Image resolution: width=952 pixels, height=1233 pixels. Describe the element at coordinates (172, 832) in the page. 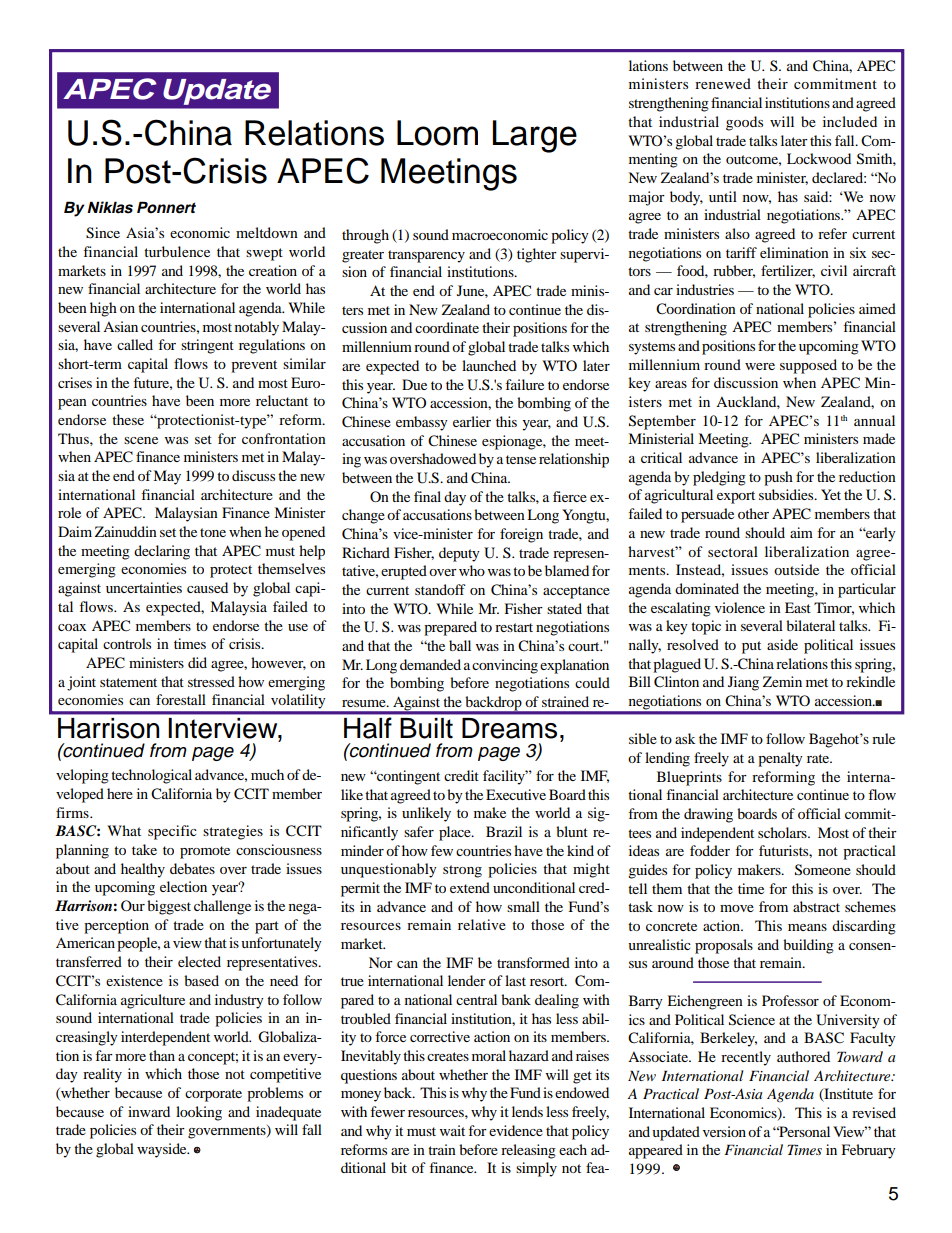

I see `specific` at that location.
